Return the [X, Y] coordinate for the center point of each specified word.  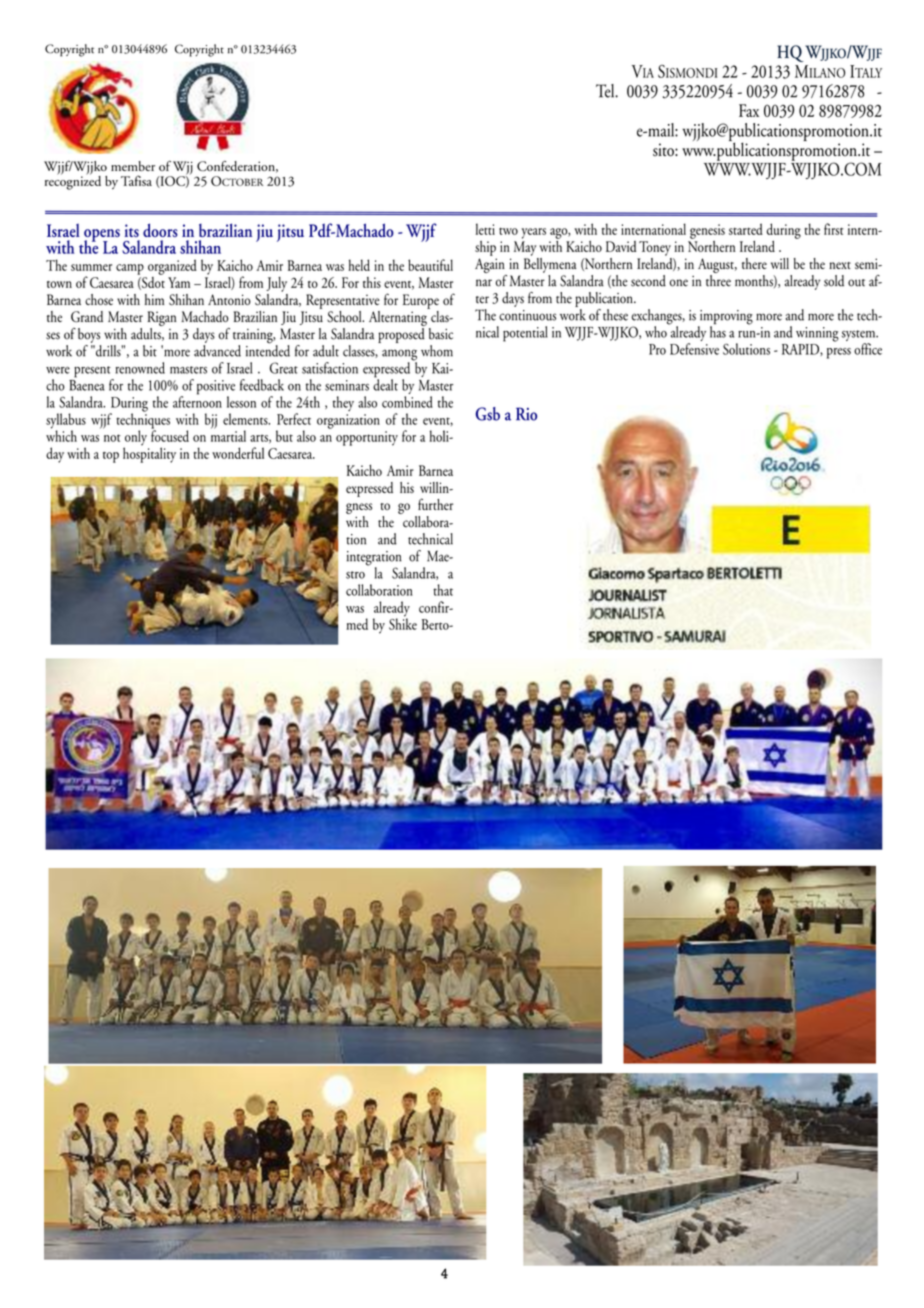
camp [130, 269]
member [133, 166]
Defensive [694, 349]
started [746, 229]
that [443, 590]
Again [490, 265]
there [754, 263]
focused [170, 435]
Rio [526, 414]
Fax [749, 110]
